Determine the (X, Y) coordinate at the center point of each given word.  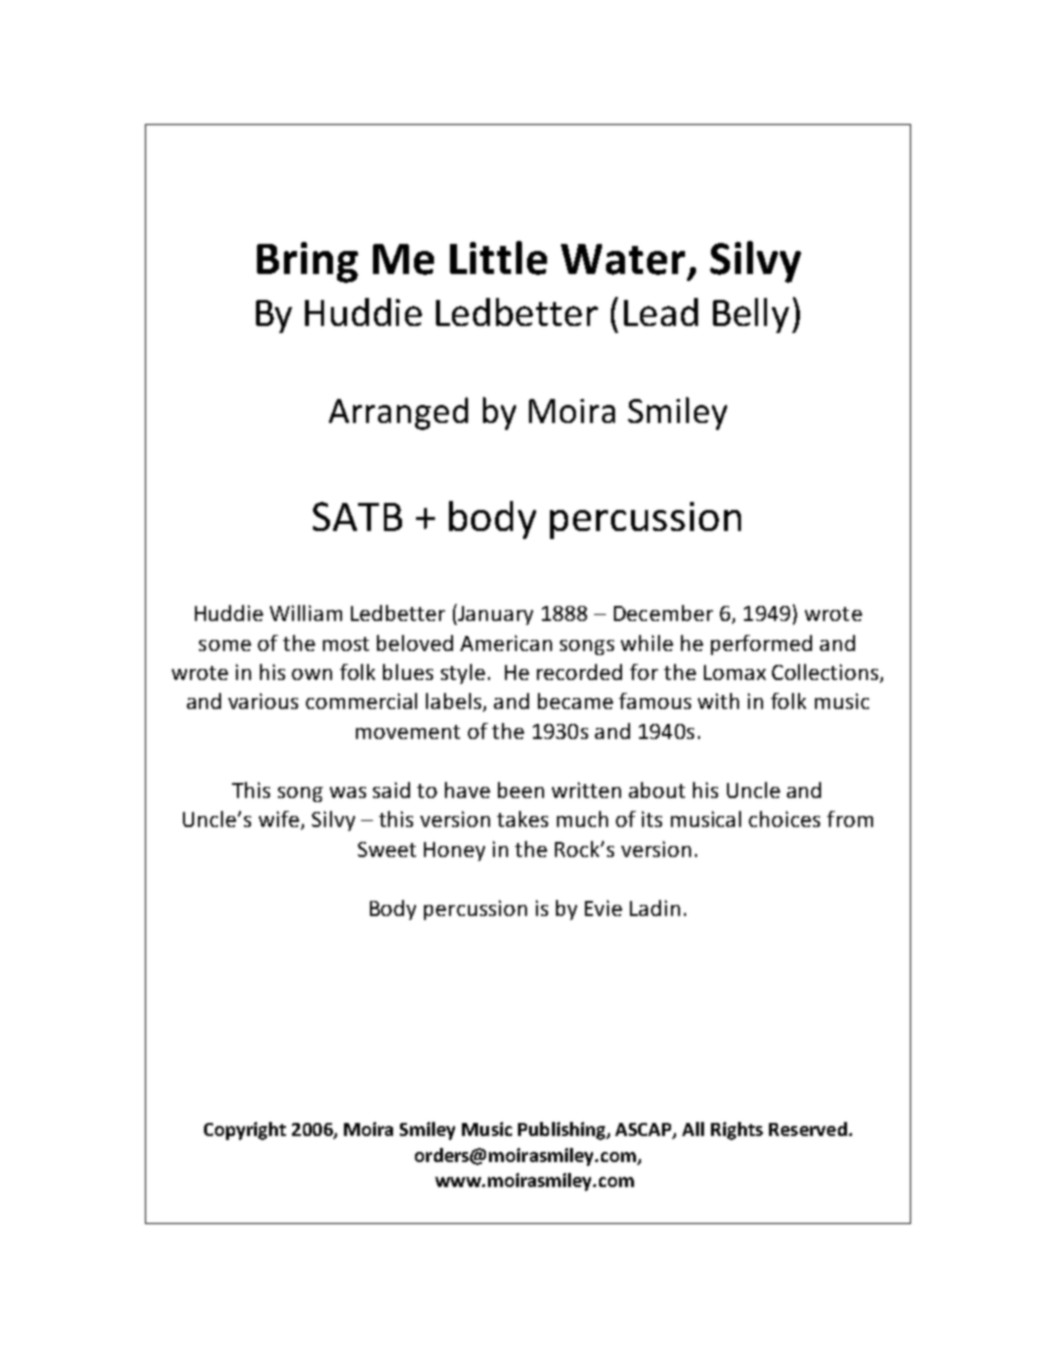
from (850, 819)
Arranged (398, 413)
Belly (751, 315)
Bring (307, 262)
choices (784, 819)
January (494, 614)
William (306, 613)
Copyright (245, 1131)
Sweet (387, 849)
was (348, 792)
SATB (357, 516)
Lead (661, 312)
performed (761, 645)
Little (498, 258)
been (521, 790)
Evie (603, 908)
